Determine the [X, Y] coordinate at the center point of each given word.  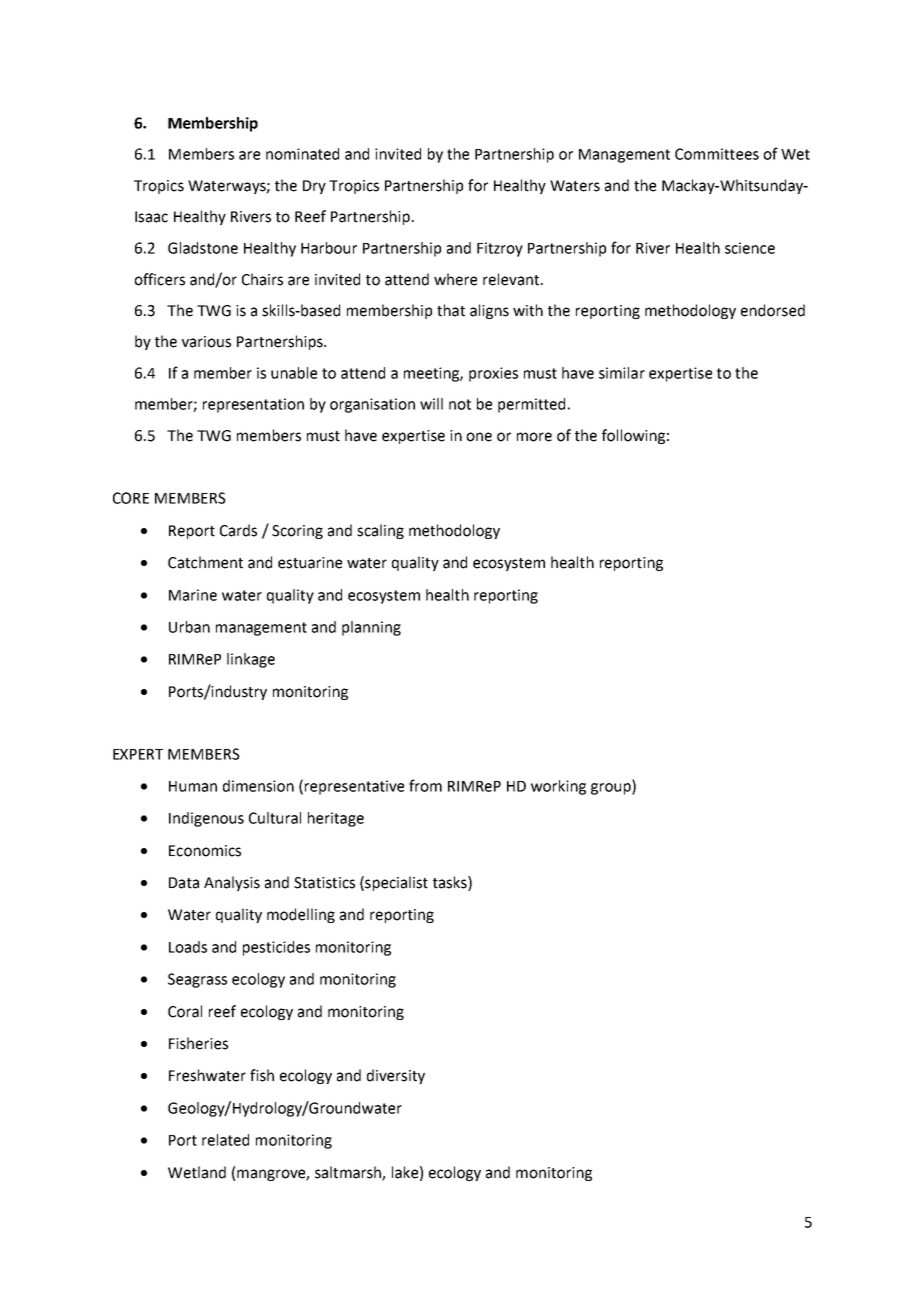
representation [253, 405]
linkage [251, 660]
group [612, 789]
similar [622, 373]
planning [371, 628]
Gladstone [203, 248]
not [460, 404]
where [455, 279]
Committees [717, 154]
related [225, 1140]
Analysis [232, 883]
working [558, 787]
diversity [396, 1076]
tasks [451, 883]
